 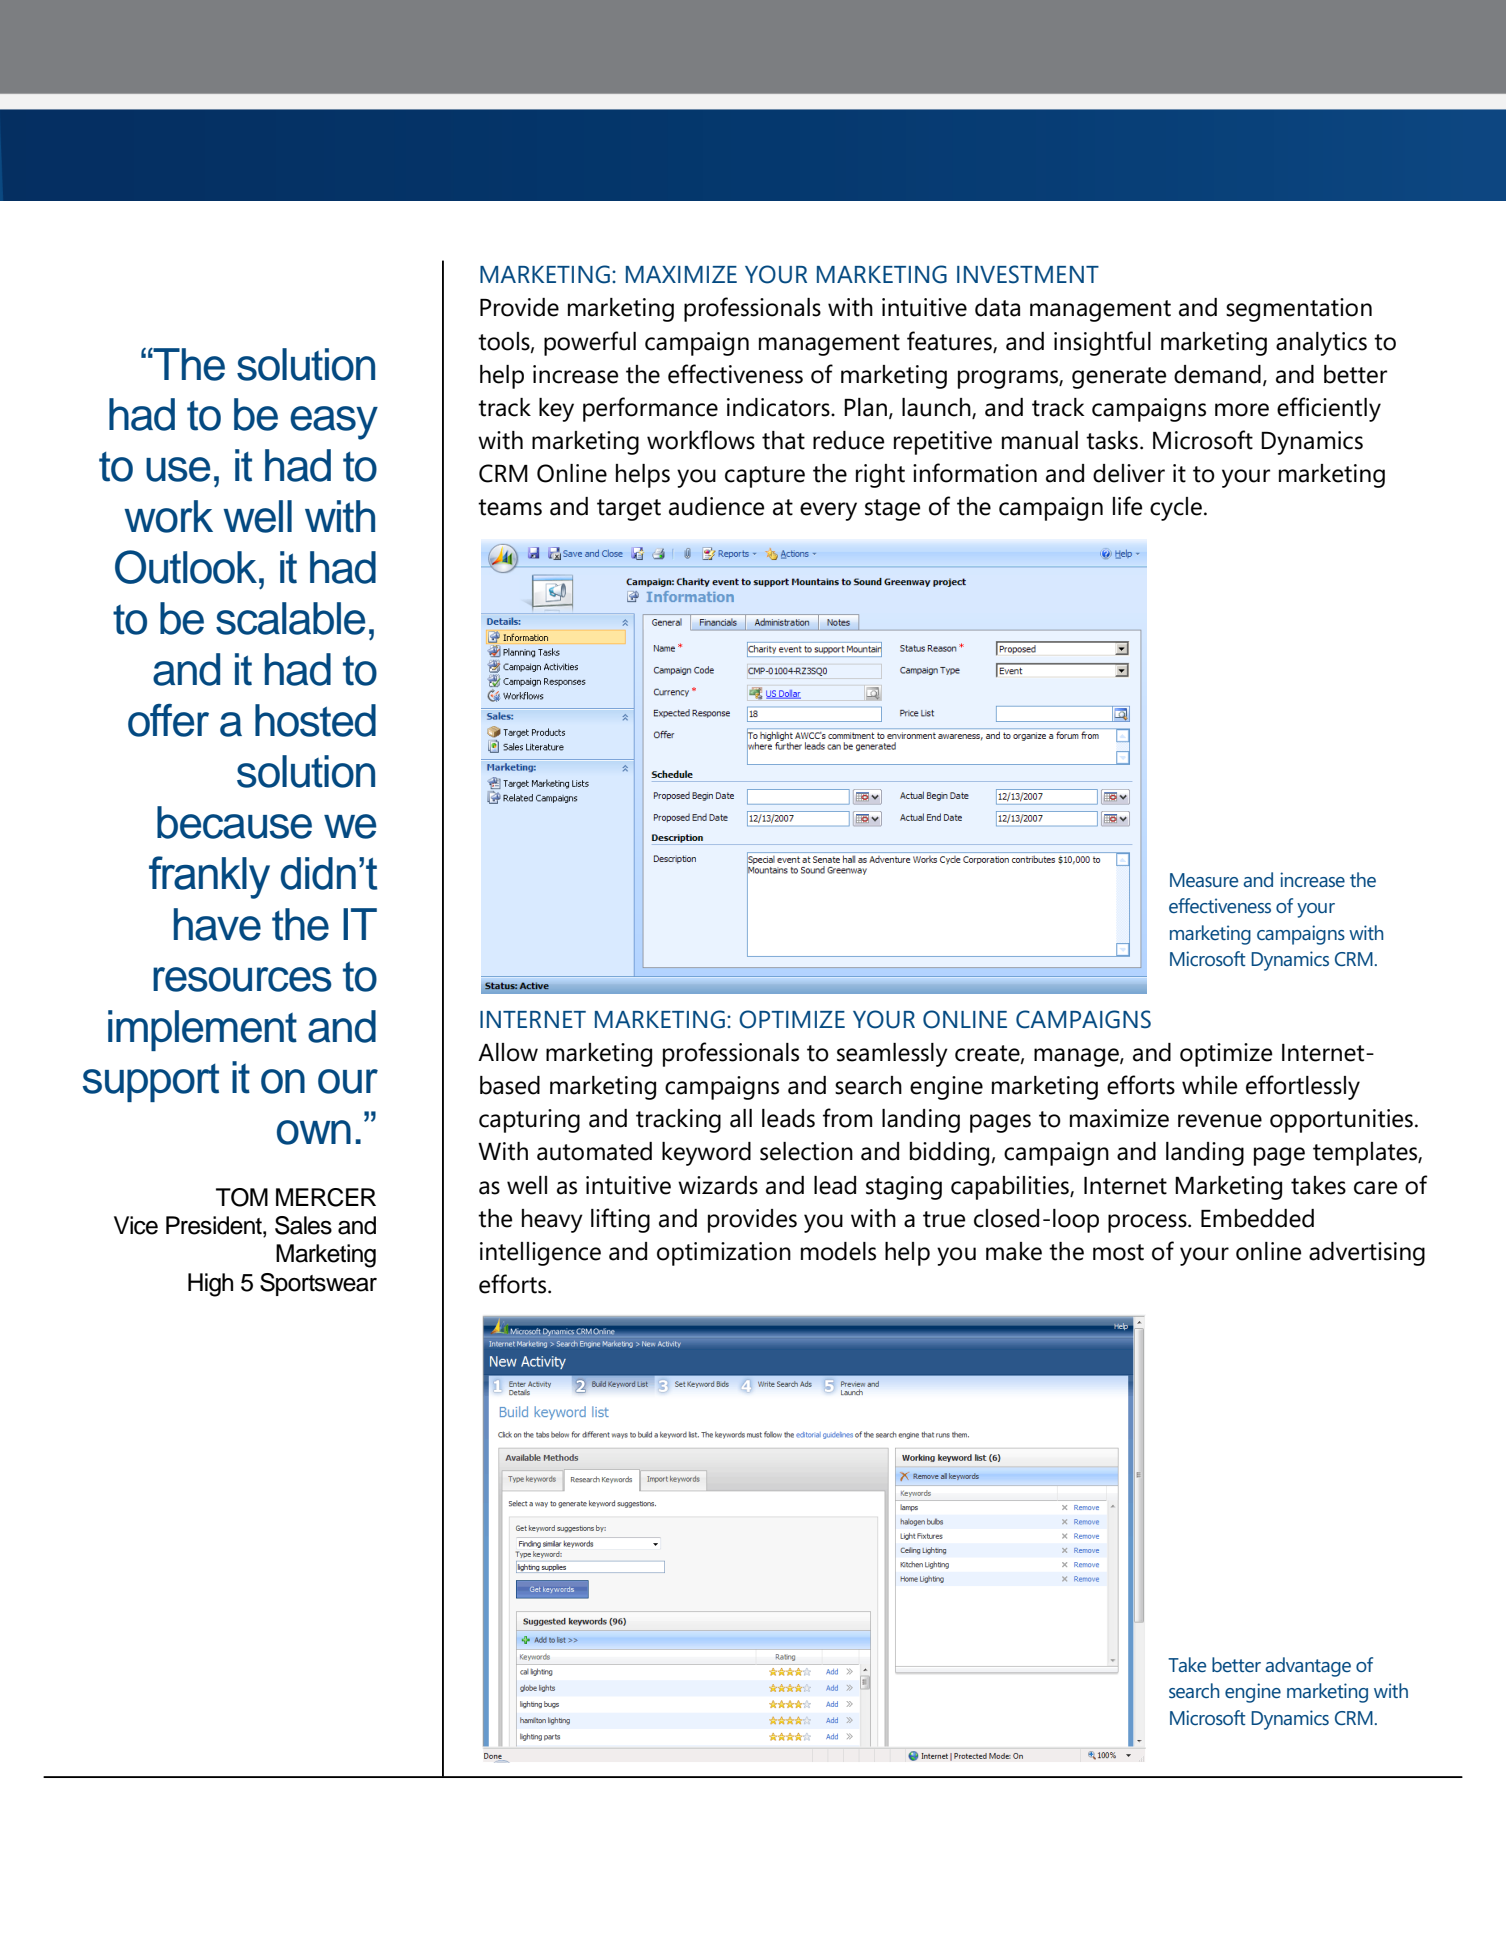 I want to click on easy, so click(x=334, y=423).
